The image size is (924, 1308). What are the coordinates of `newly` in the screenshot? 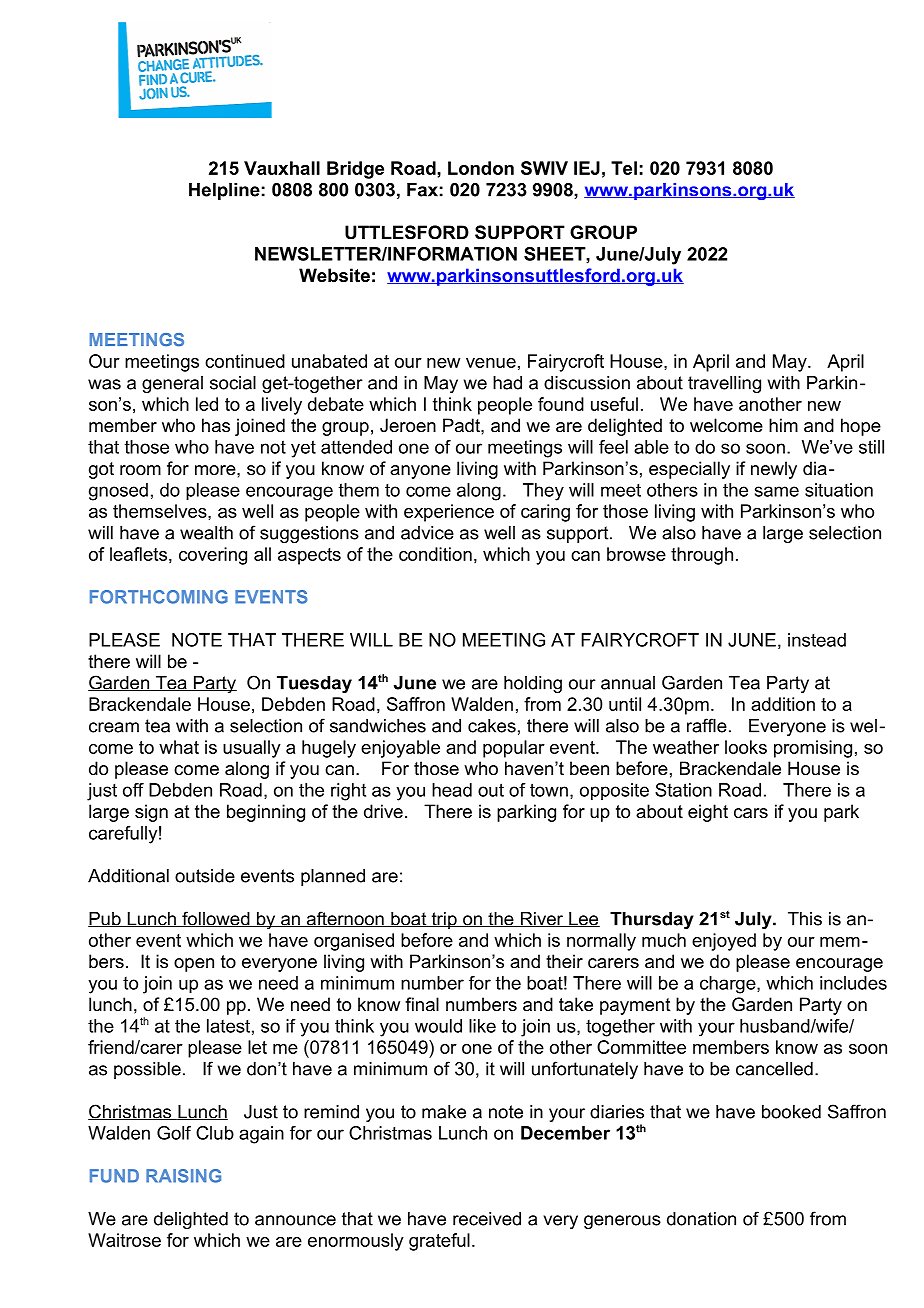 It's located at (774, 470).
